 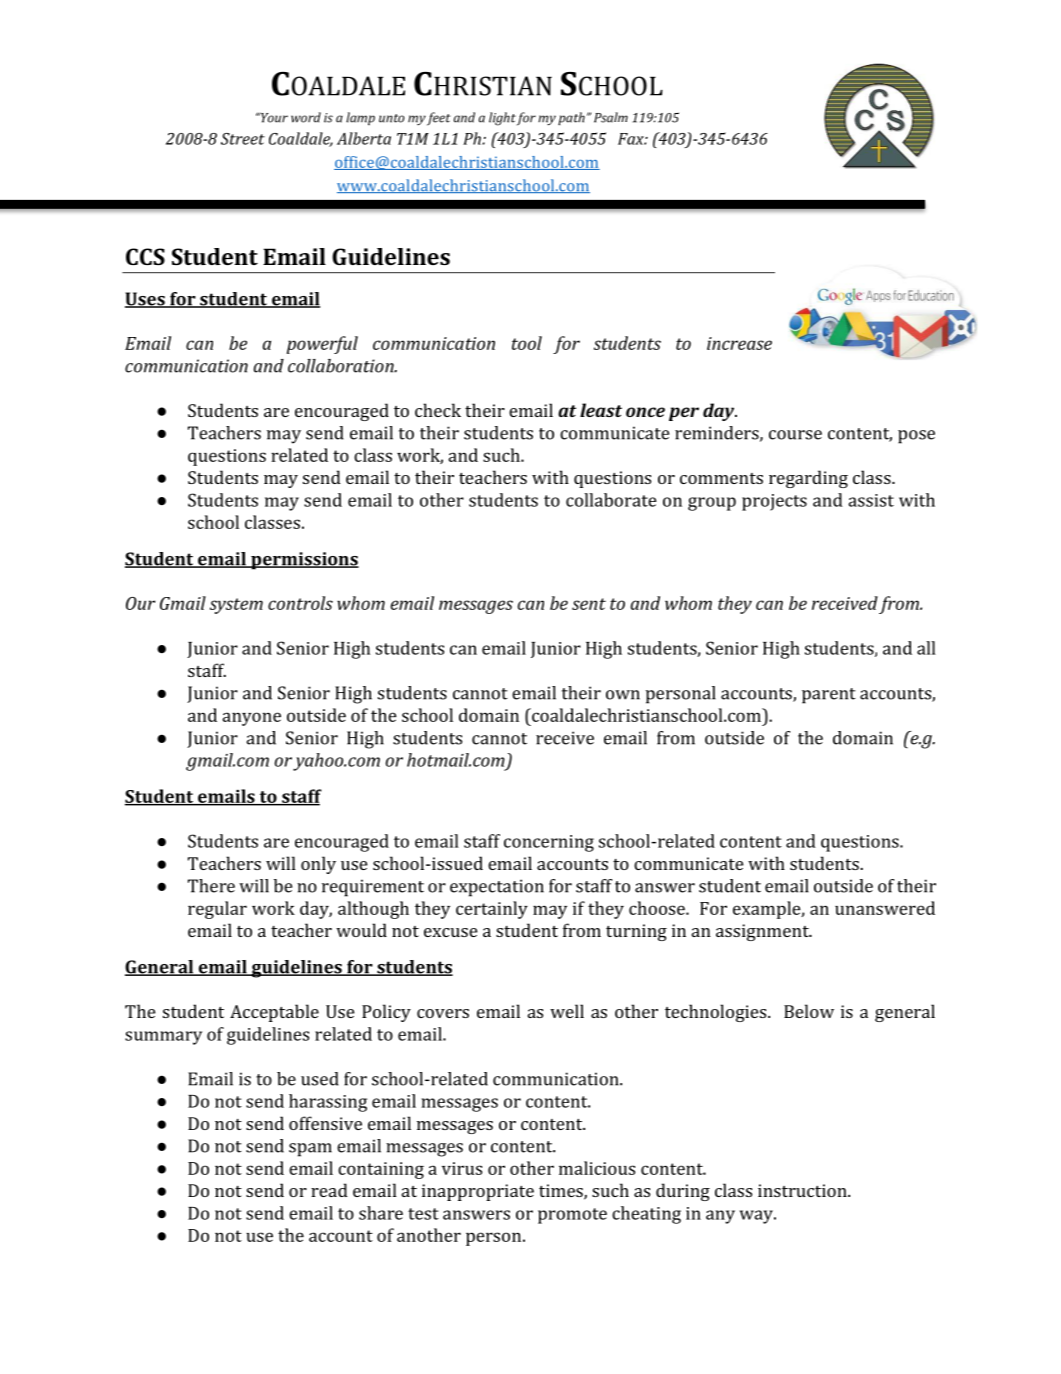 What do you see at coordinates (322, 345) in the screenshot?
I see `powerful` at bounding box center [322, 345].
